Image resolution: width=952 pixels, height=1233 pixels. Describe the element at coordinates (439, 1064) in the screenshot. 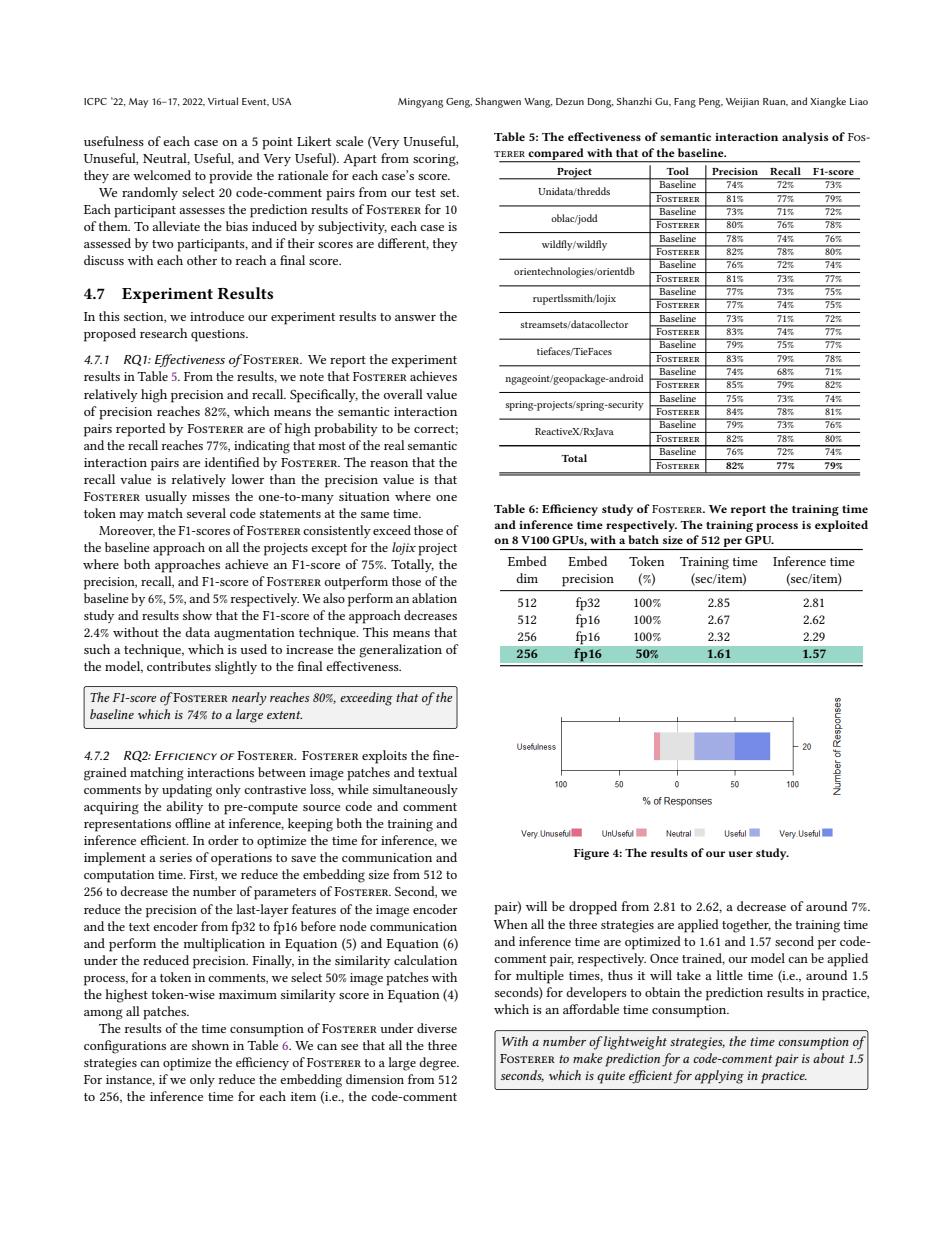

I see `degree` at that location.
